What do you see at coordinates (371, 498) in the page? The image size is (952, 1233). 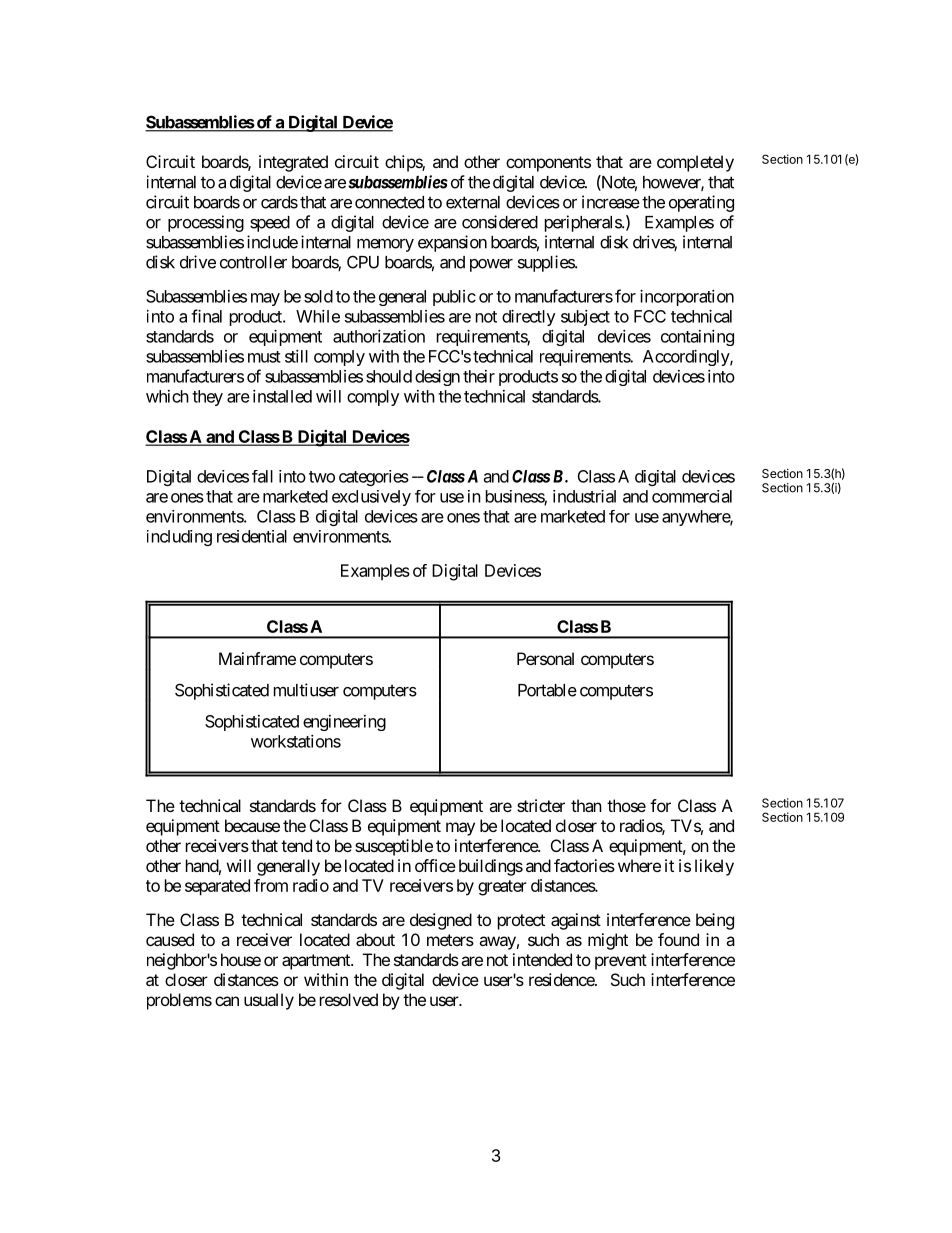 I see `exclusively` at bounding box center [371, 498].
